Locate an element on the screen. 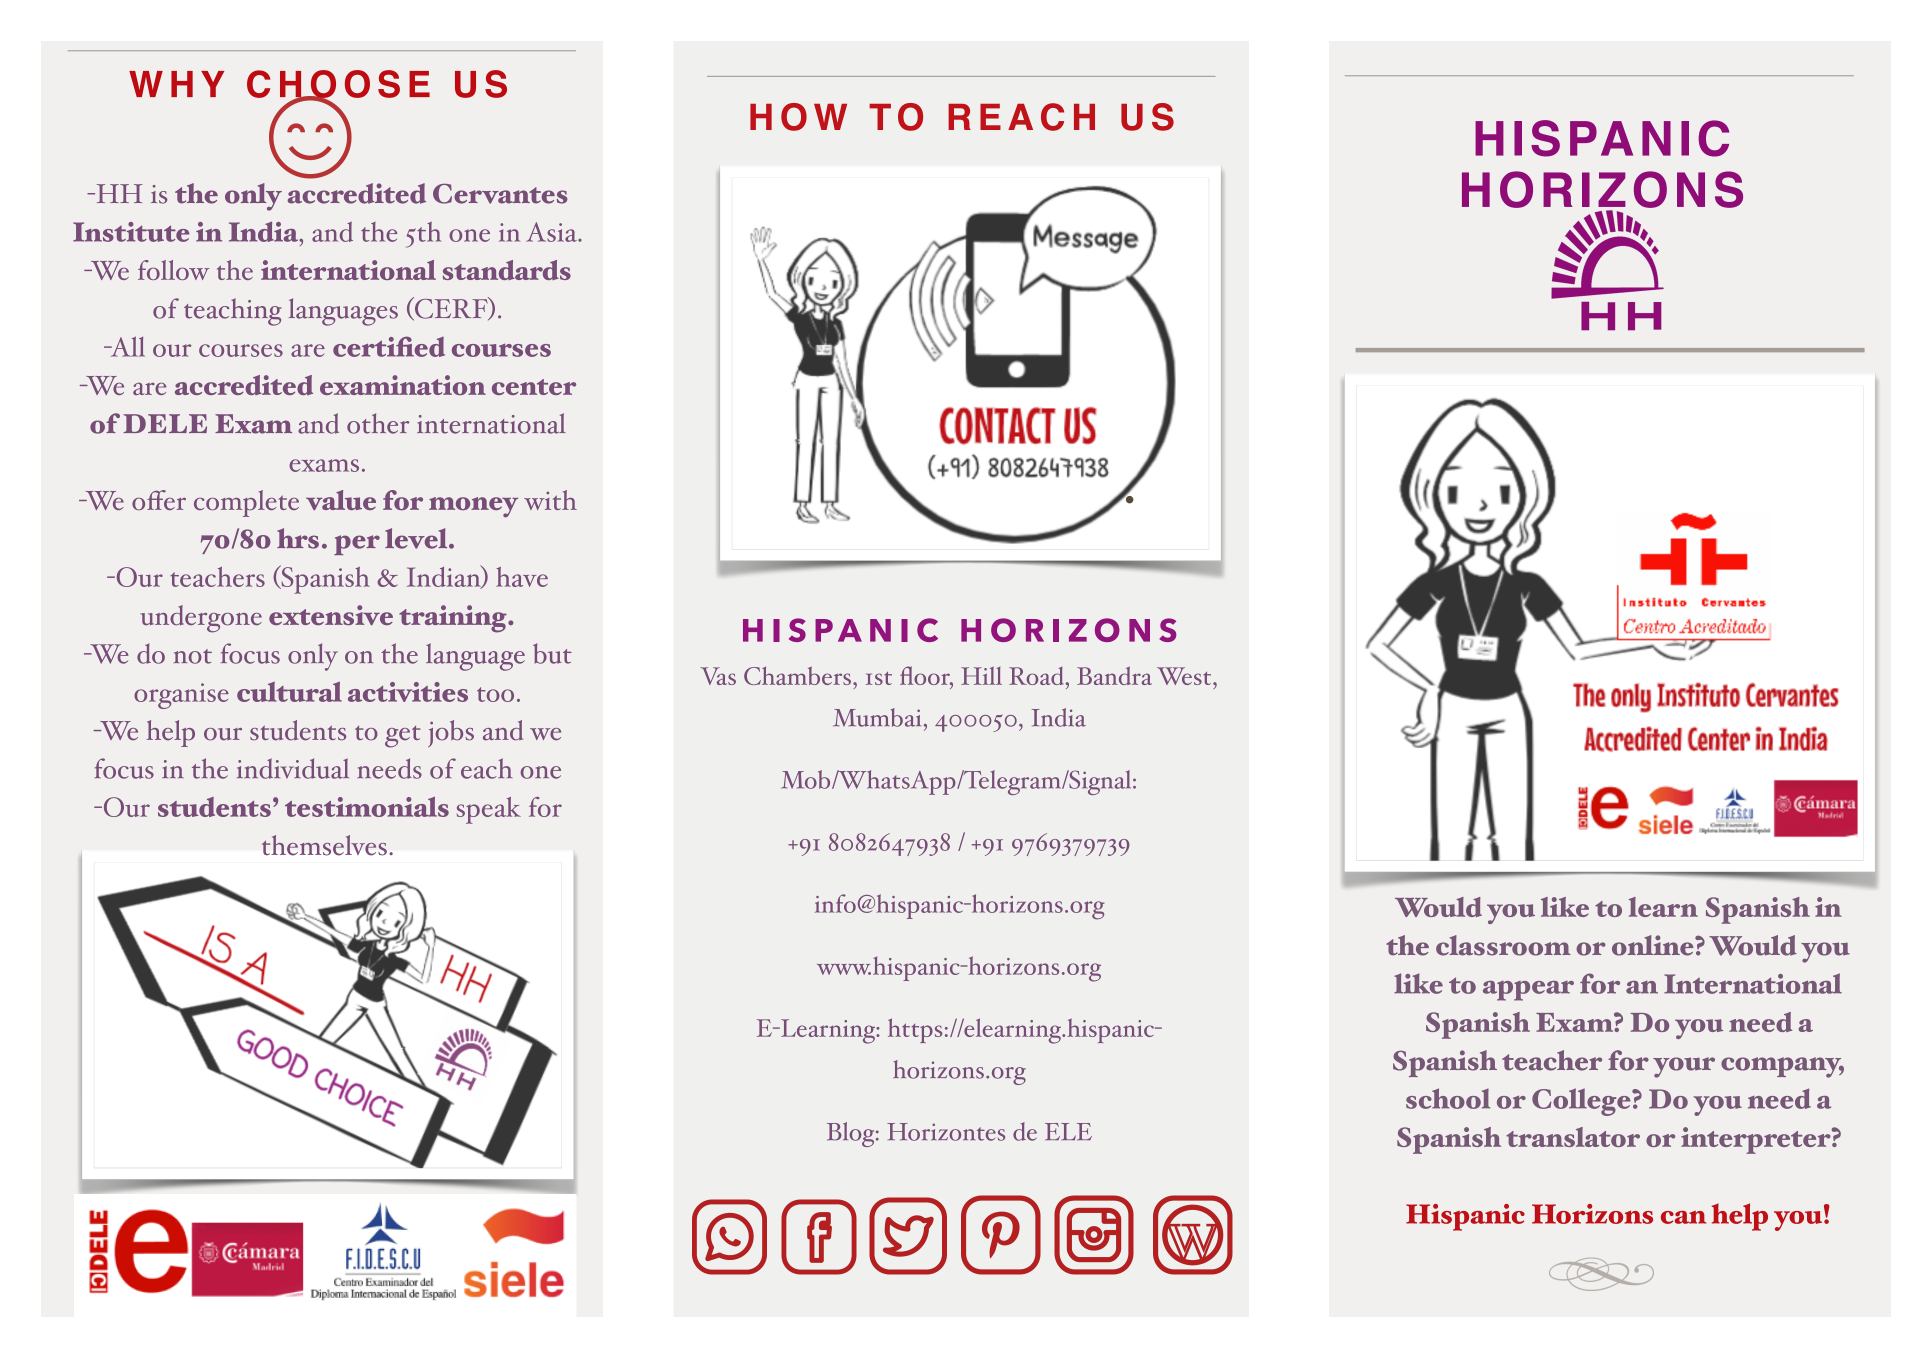  testimonials is located at coordinates (367, 807).
